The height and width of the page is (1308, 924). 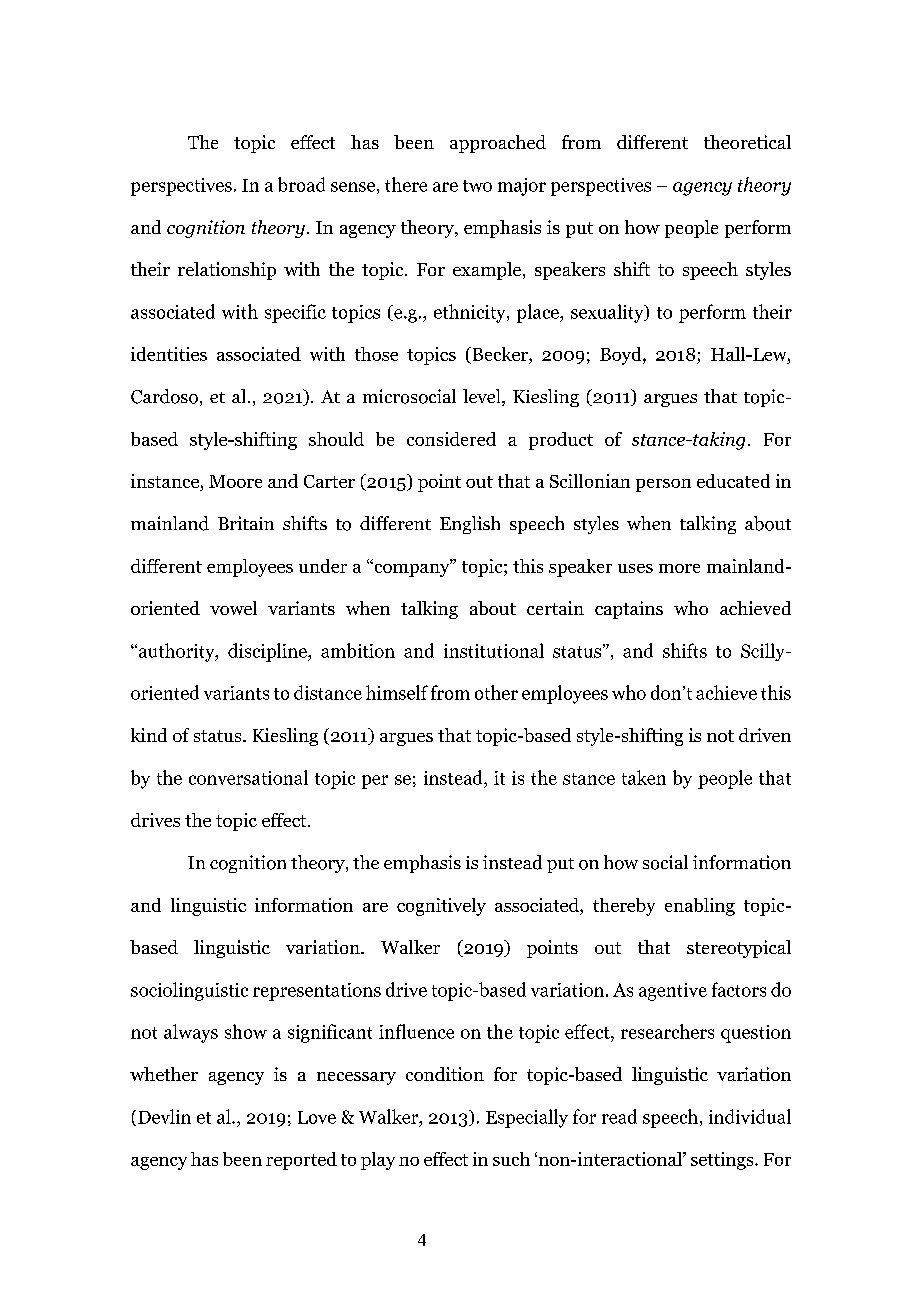 What do you see at coordinates (445, 1074) in the page?
I see `condition` at bounding box center [445, 1074].
